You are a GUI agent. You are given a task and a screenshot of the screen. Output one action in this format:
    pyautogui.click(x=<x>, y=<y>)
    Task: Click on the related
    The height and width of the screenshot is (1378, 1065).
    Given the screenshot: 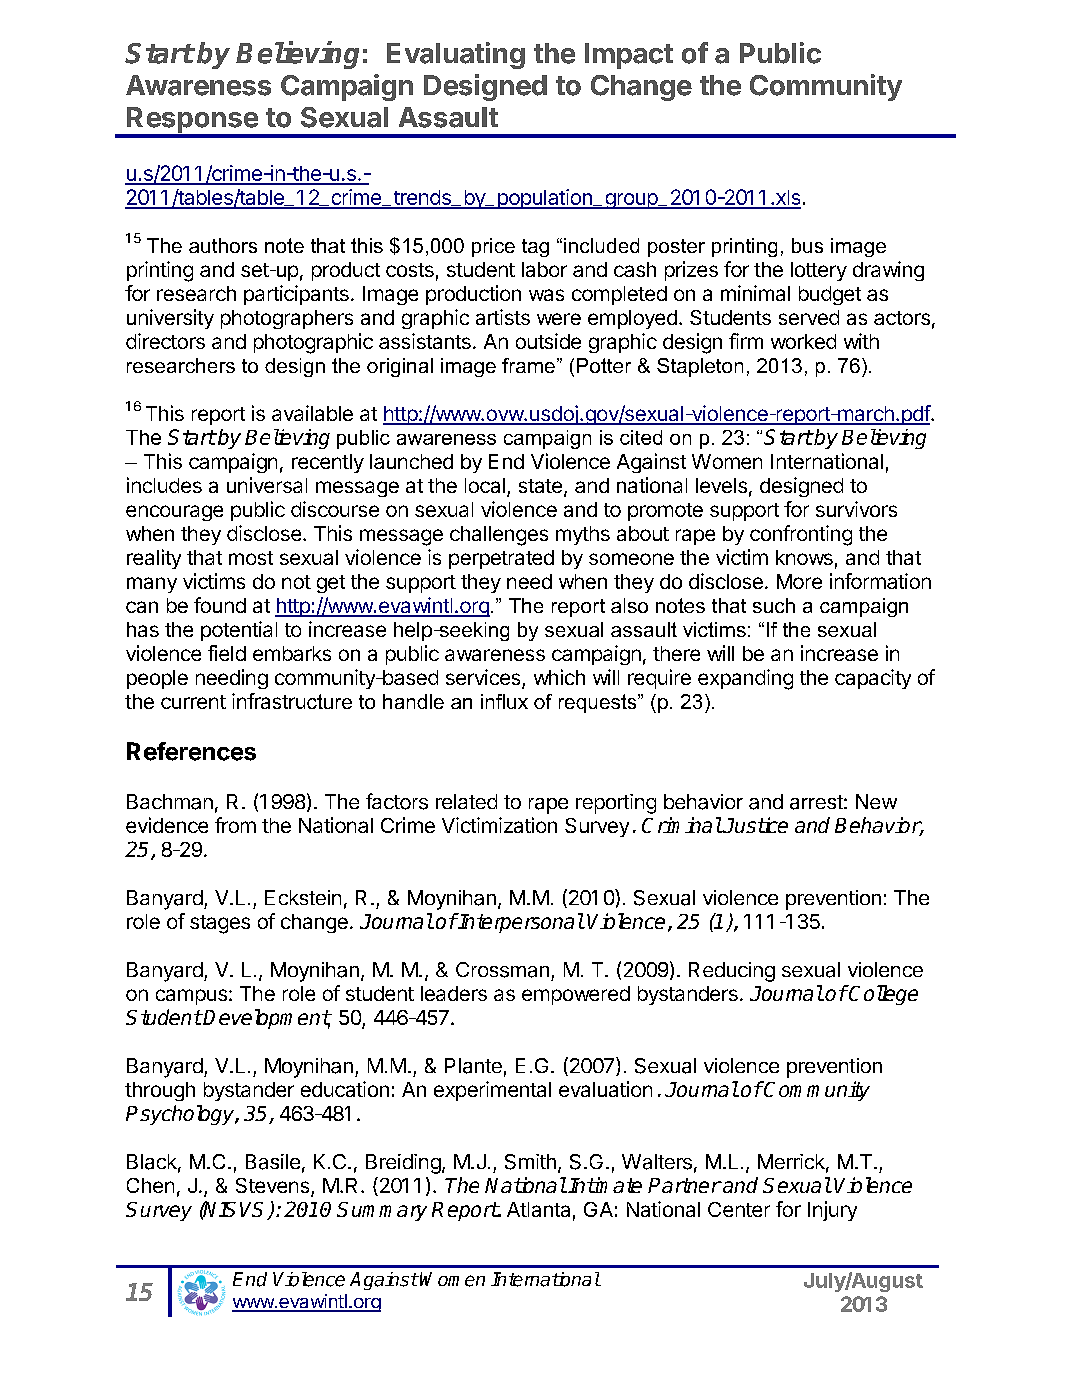 What is the action you would take?
    pyautogui.click(x=466, y=801)
